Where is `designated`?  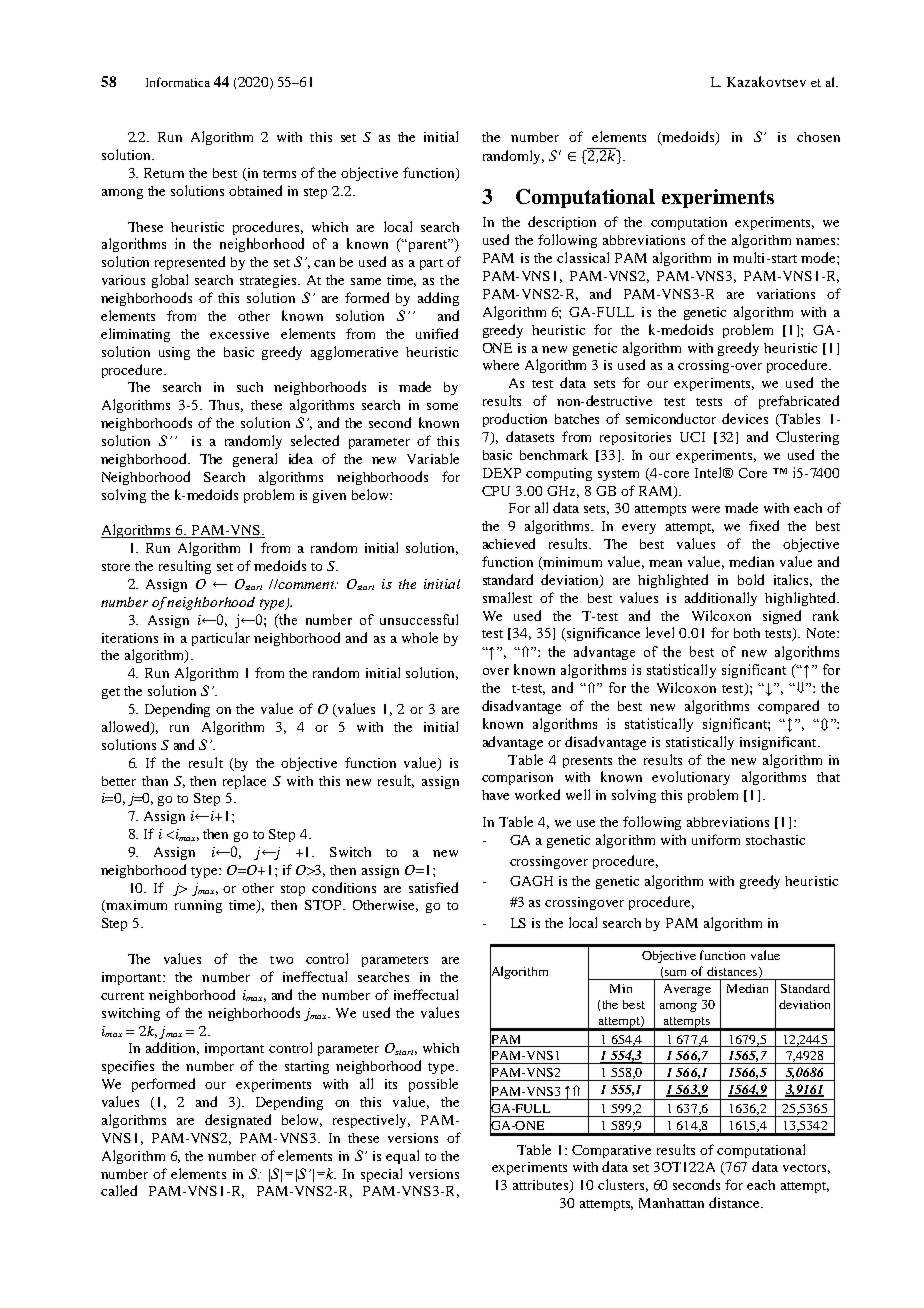 designated is located at coordinates (238, 1121).
